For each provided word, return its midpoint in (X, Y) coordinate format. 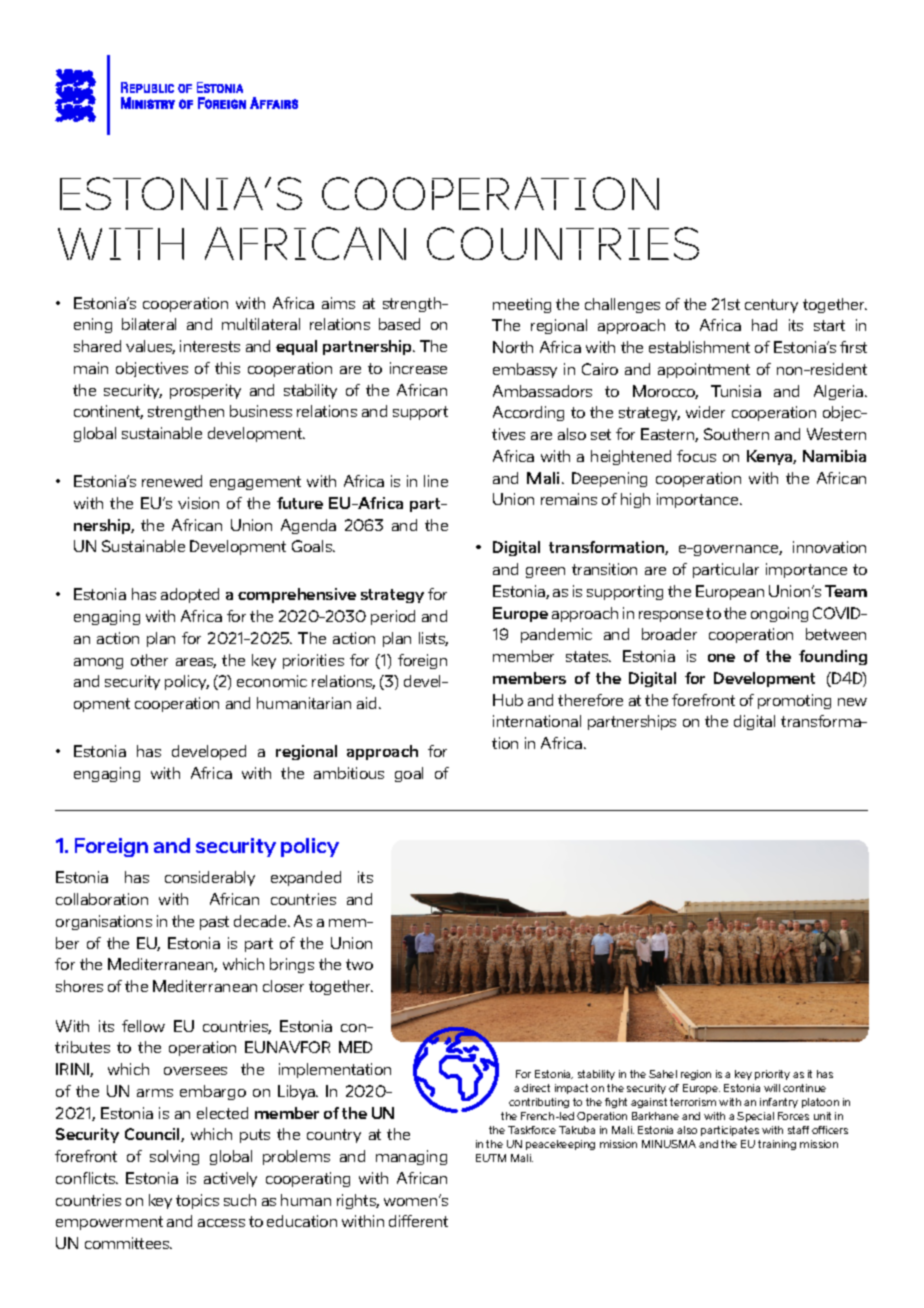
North (513, 347)
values (150, 347)
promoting (794, 701)
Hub (508, 700)
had (764, 325)
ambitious (349, 773)
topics (197, 1201)
